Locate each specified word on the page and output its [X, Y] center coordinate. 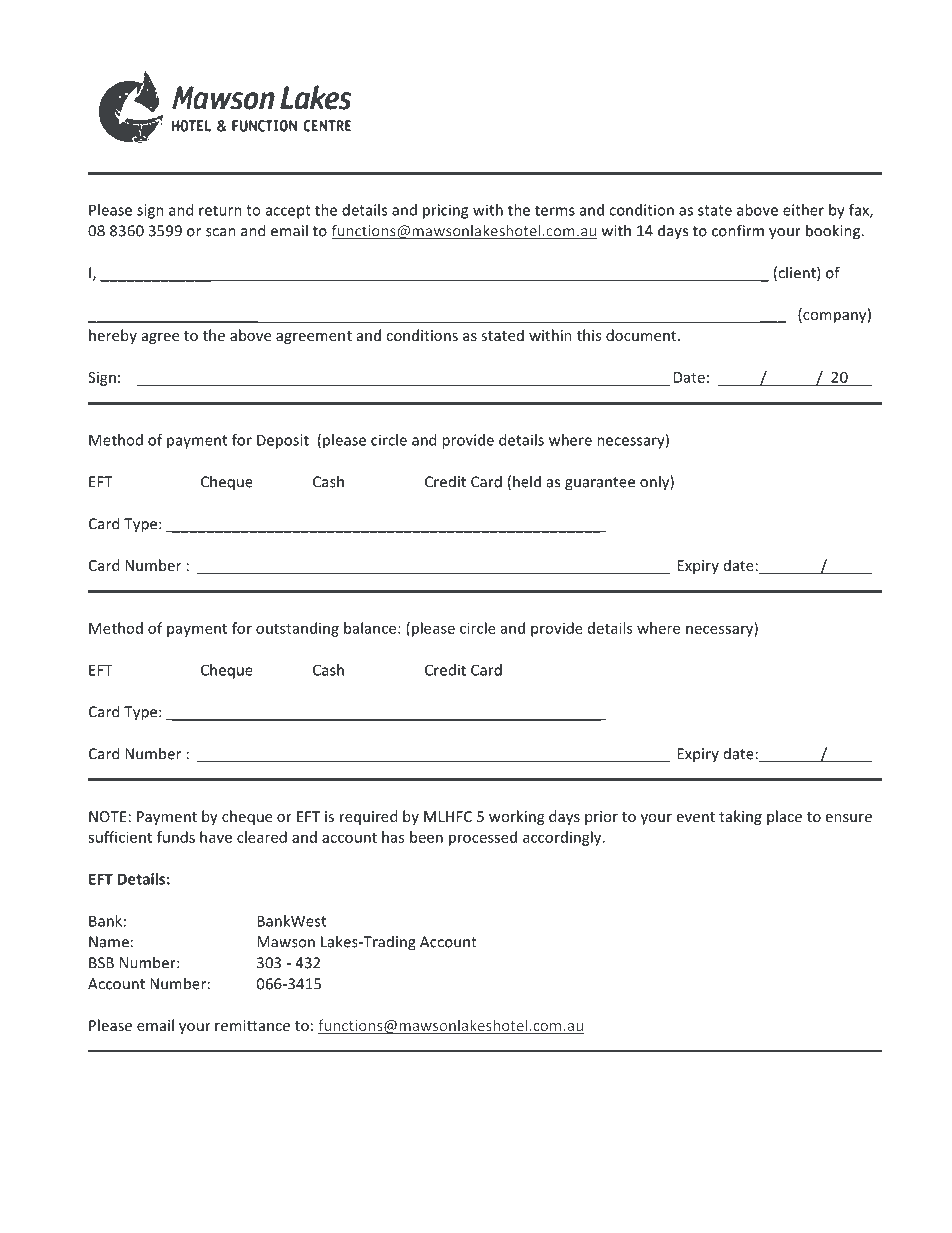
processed [483, 838]
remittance [252, 1025]
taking [740, 817]
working [516, 817]
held [527, 481]
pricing [445, 211]
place [784, 817]
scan [221, 232]
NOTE [108, 816]
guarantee [600, 484]
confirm [738, 230]
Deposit [283, 441]
